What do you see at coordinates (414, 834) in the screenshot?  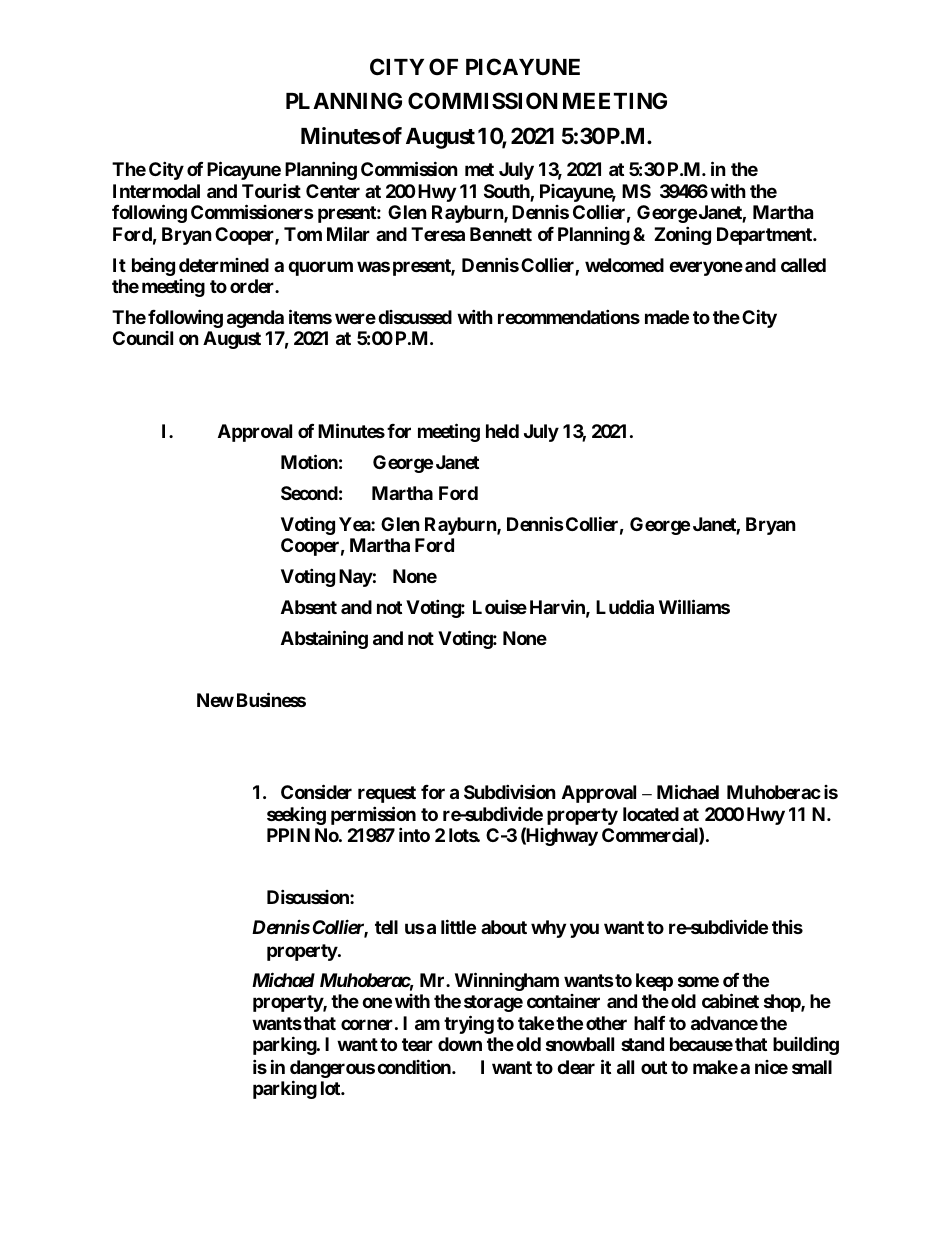 I see `into` at bounding box center [414, 834].
